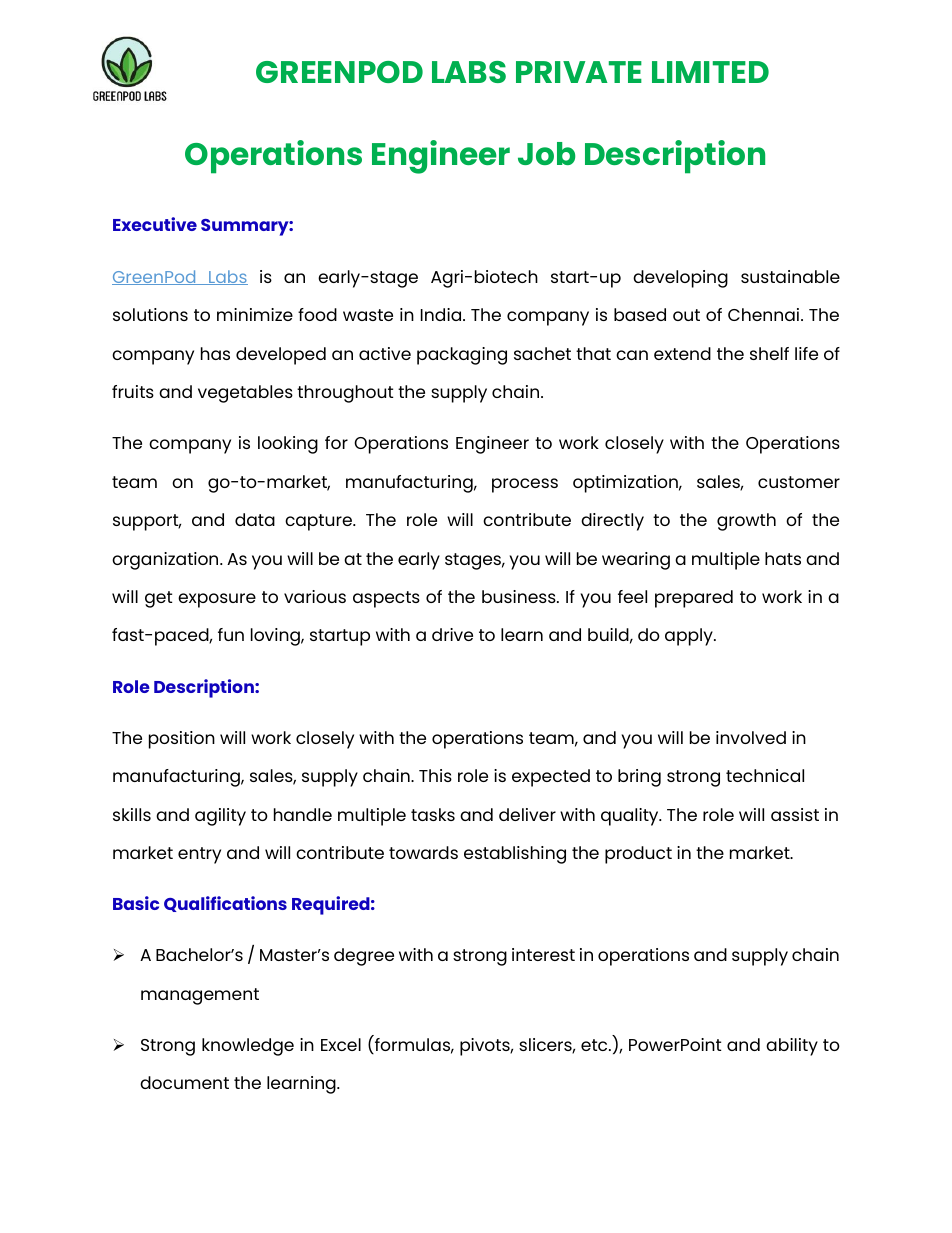 The width and height of the page is (952, 1233). I want to click on prepared, so click(694, 599).
